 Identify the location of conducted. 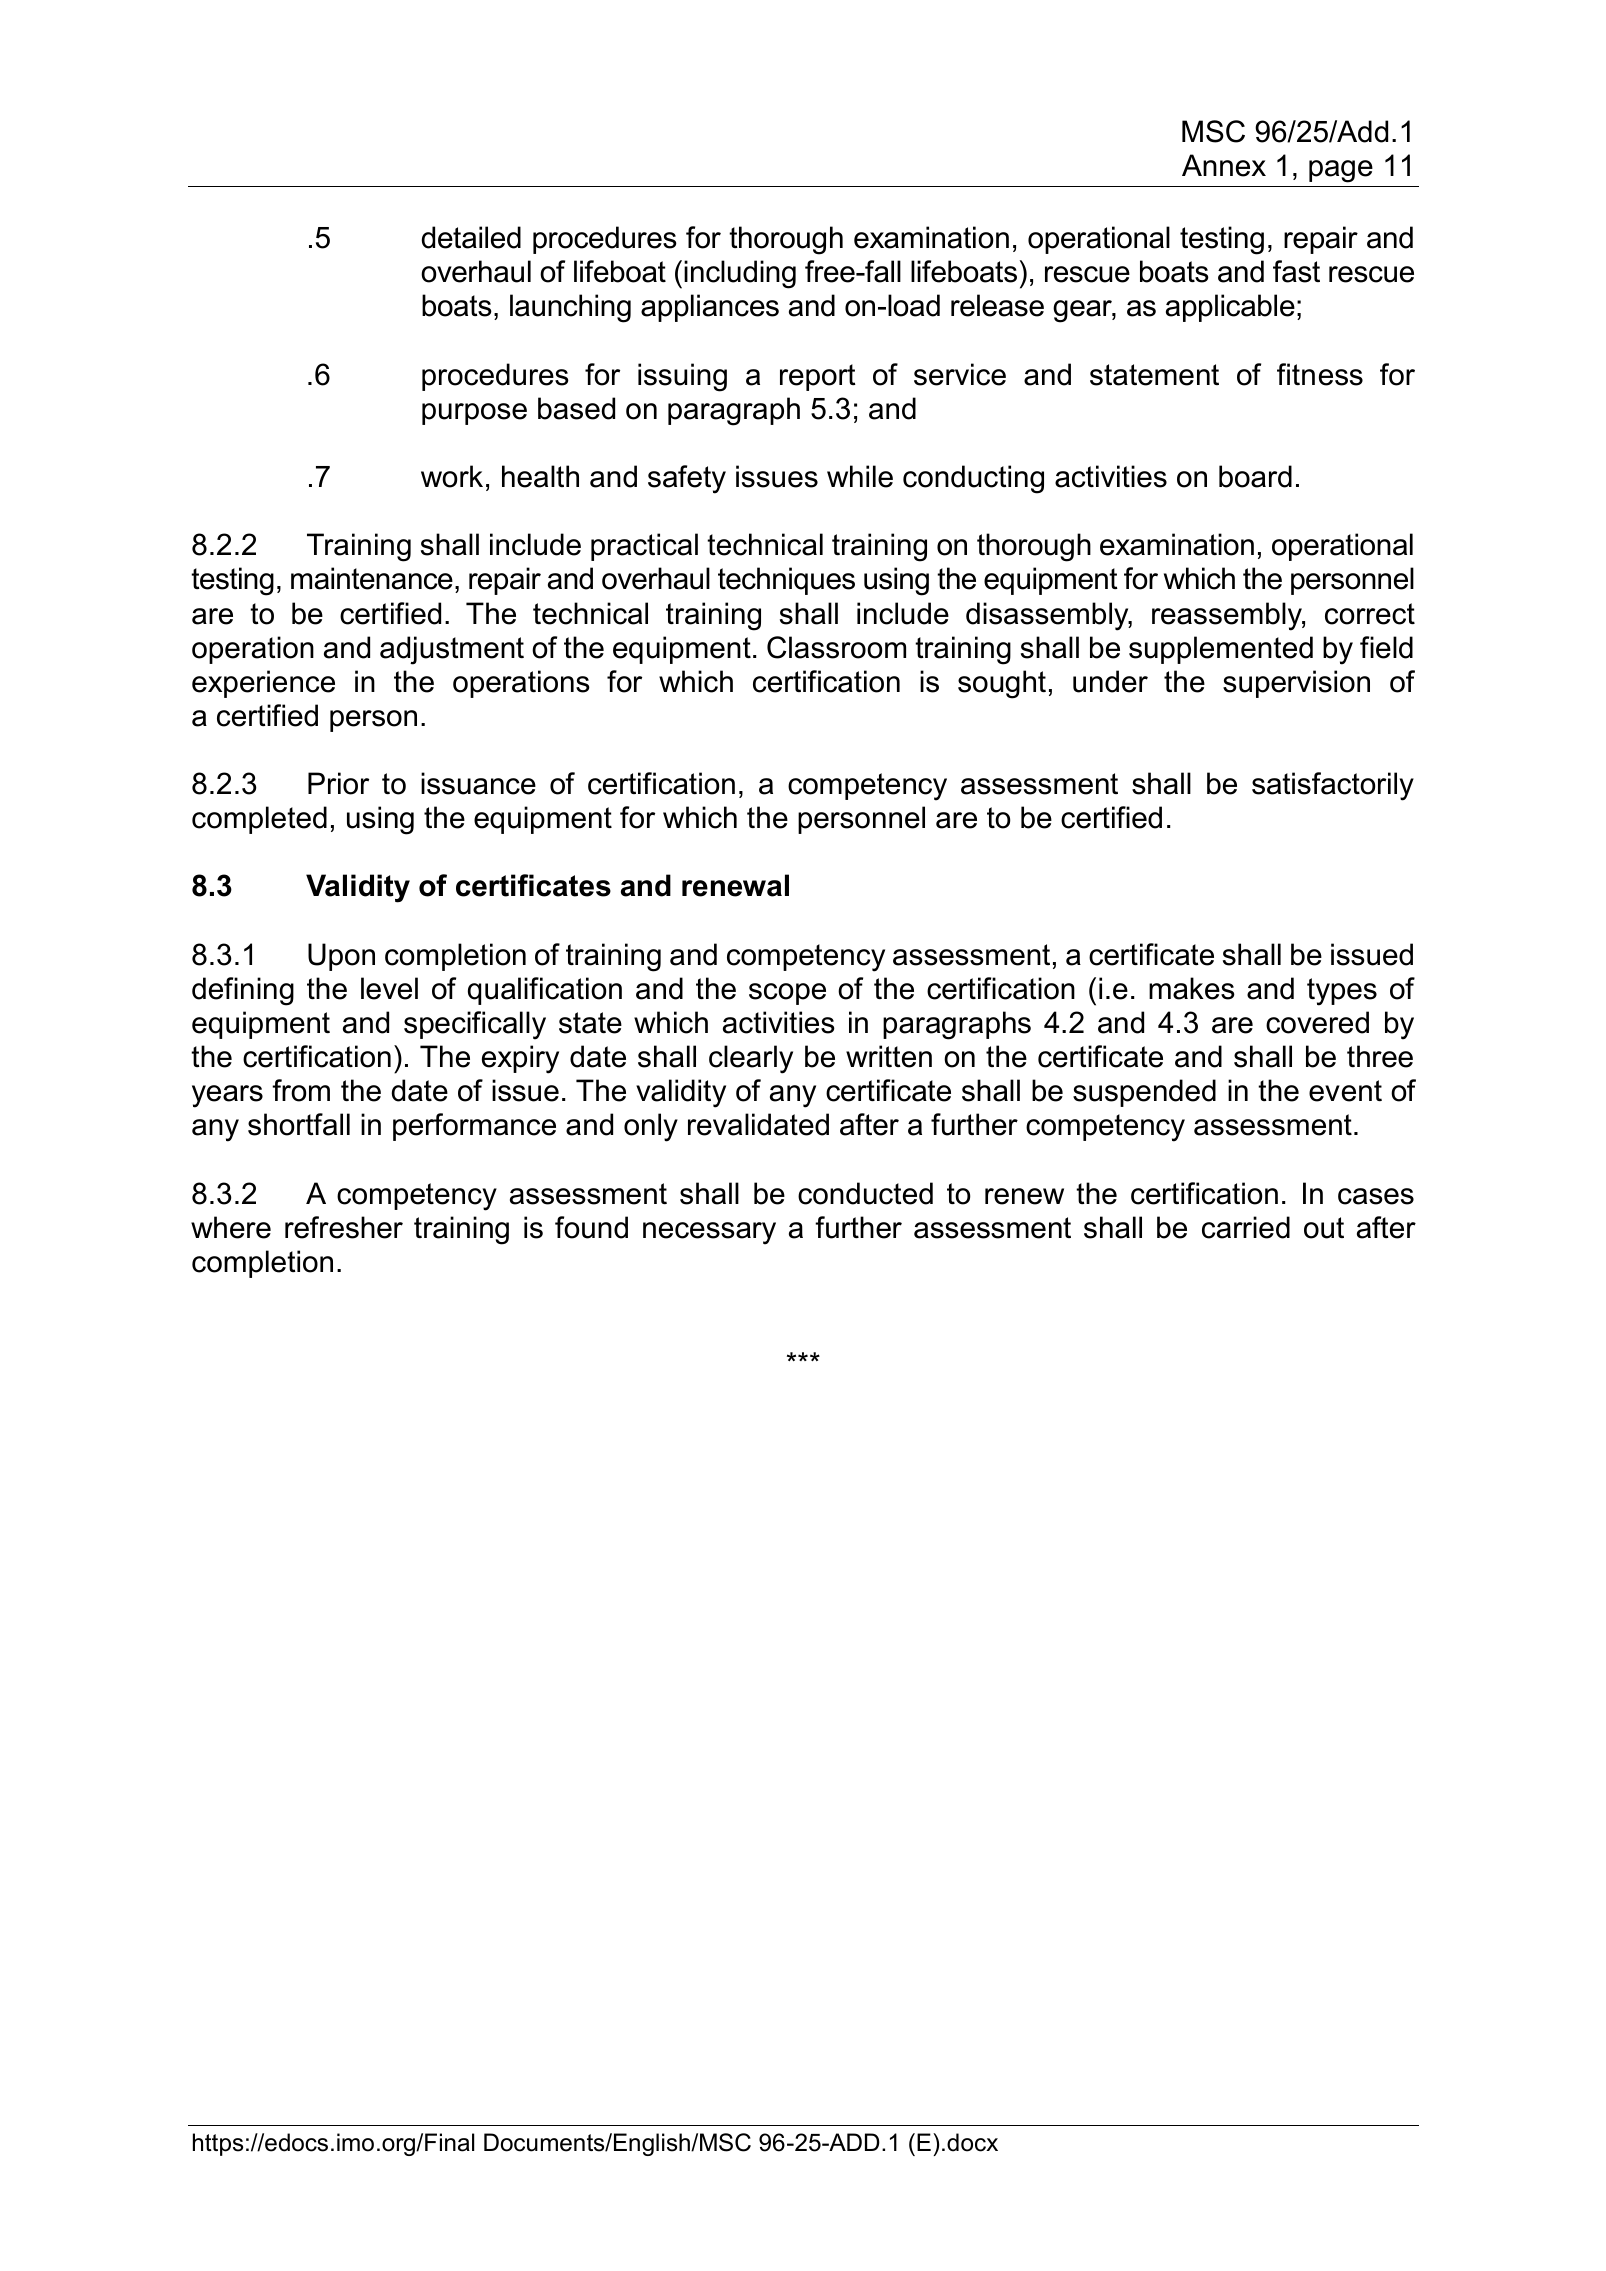
(865, 1193).
